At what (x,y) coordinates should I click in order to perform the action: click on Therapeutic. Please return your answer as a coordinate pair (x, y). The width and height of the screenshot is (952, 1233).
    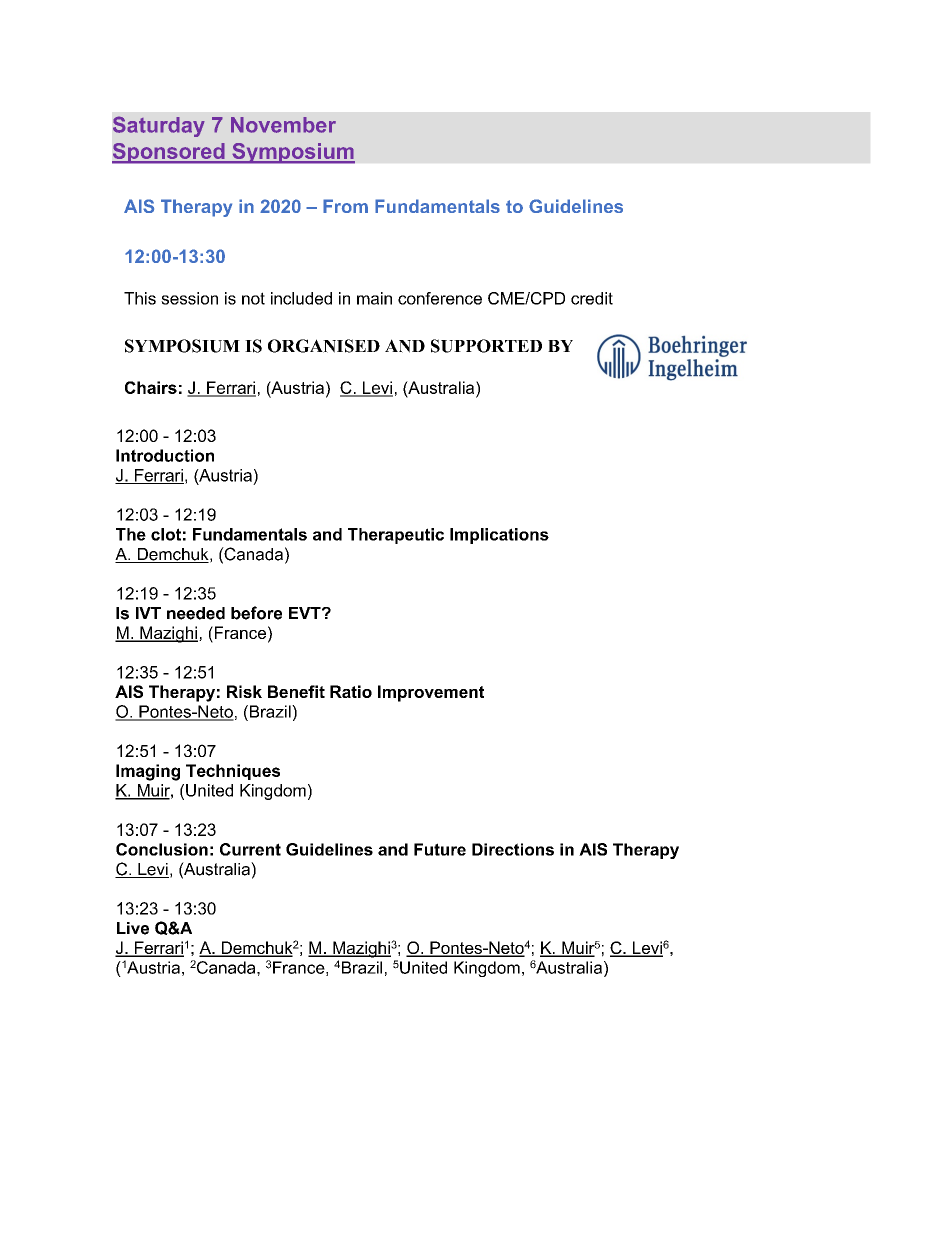
    Looking at the image, I should click on (396, 536).
